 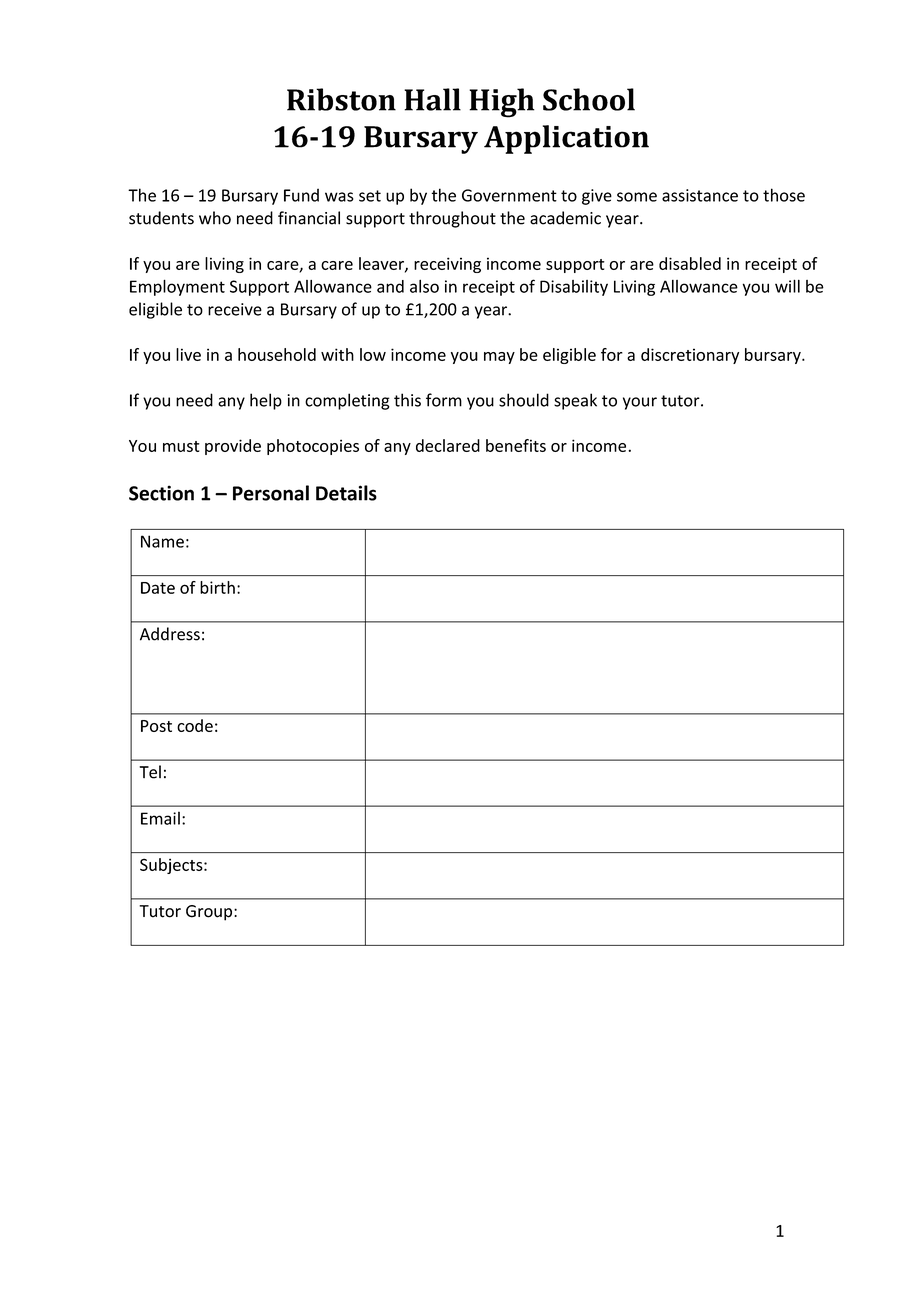 I want to click on your, so click(x=640, y=403).
